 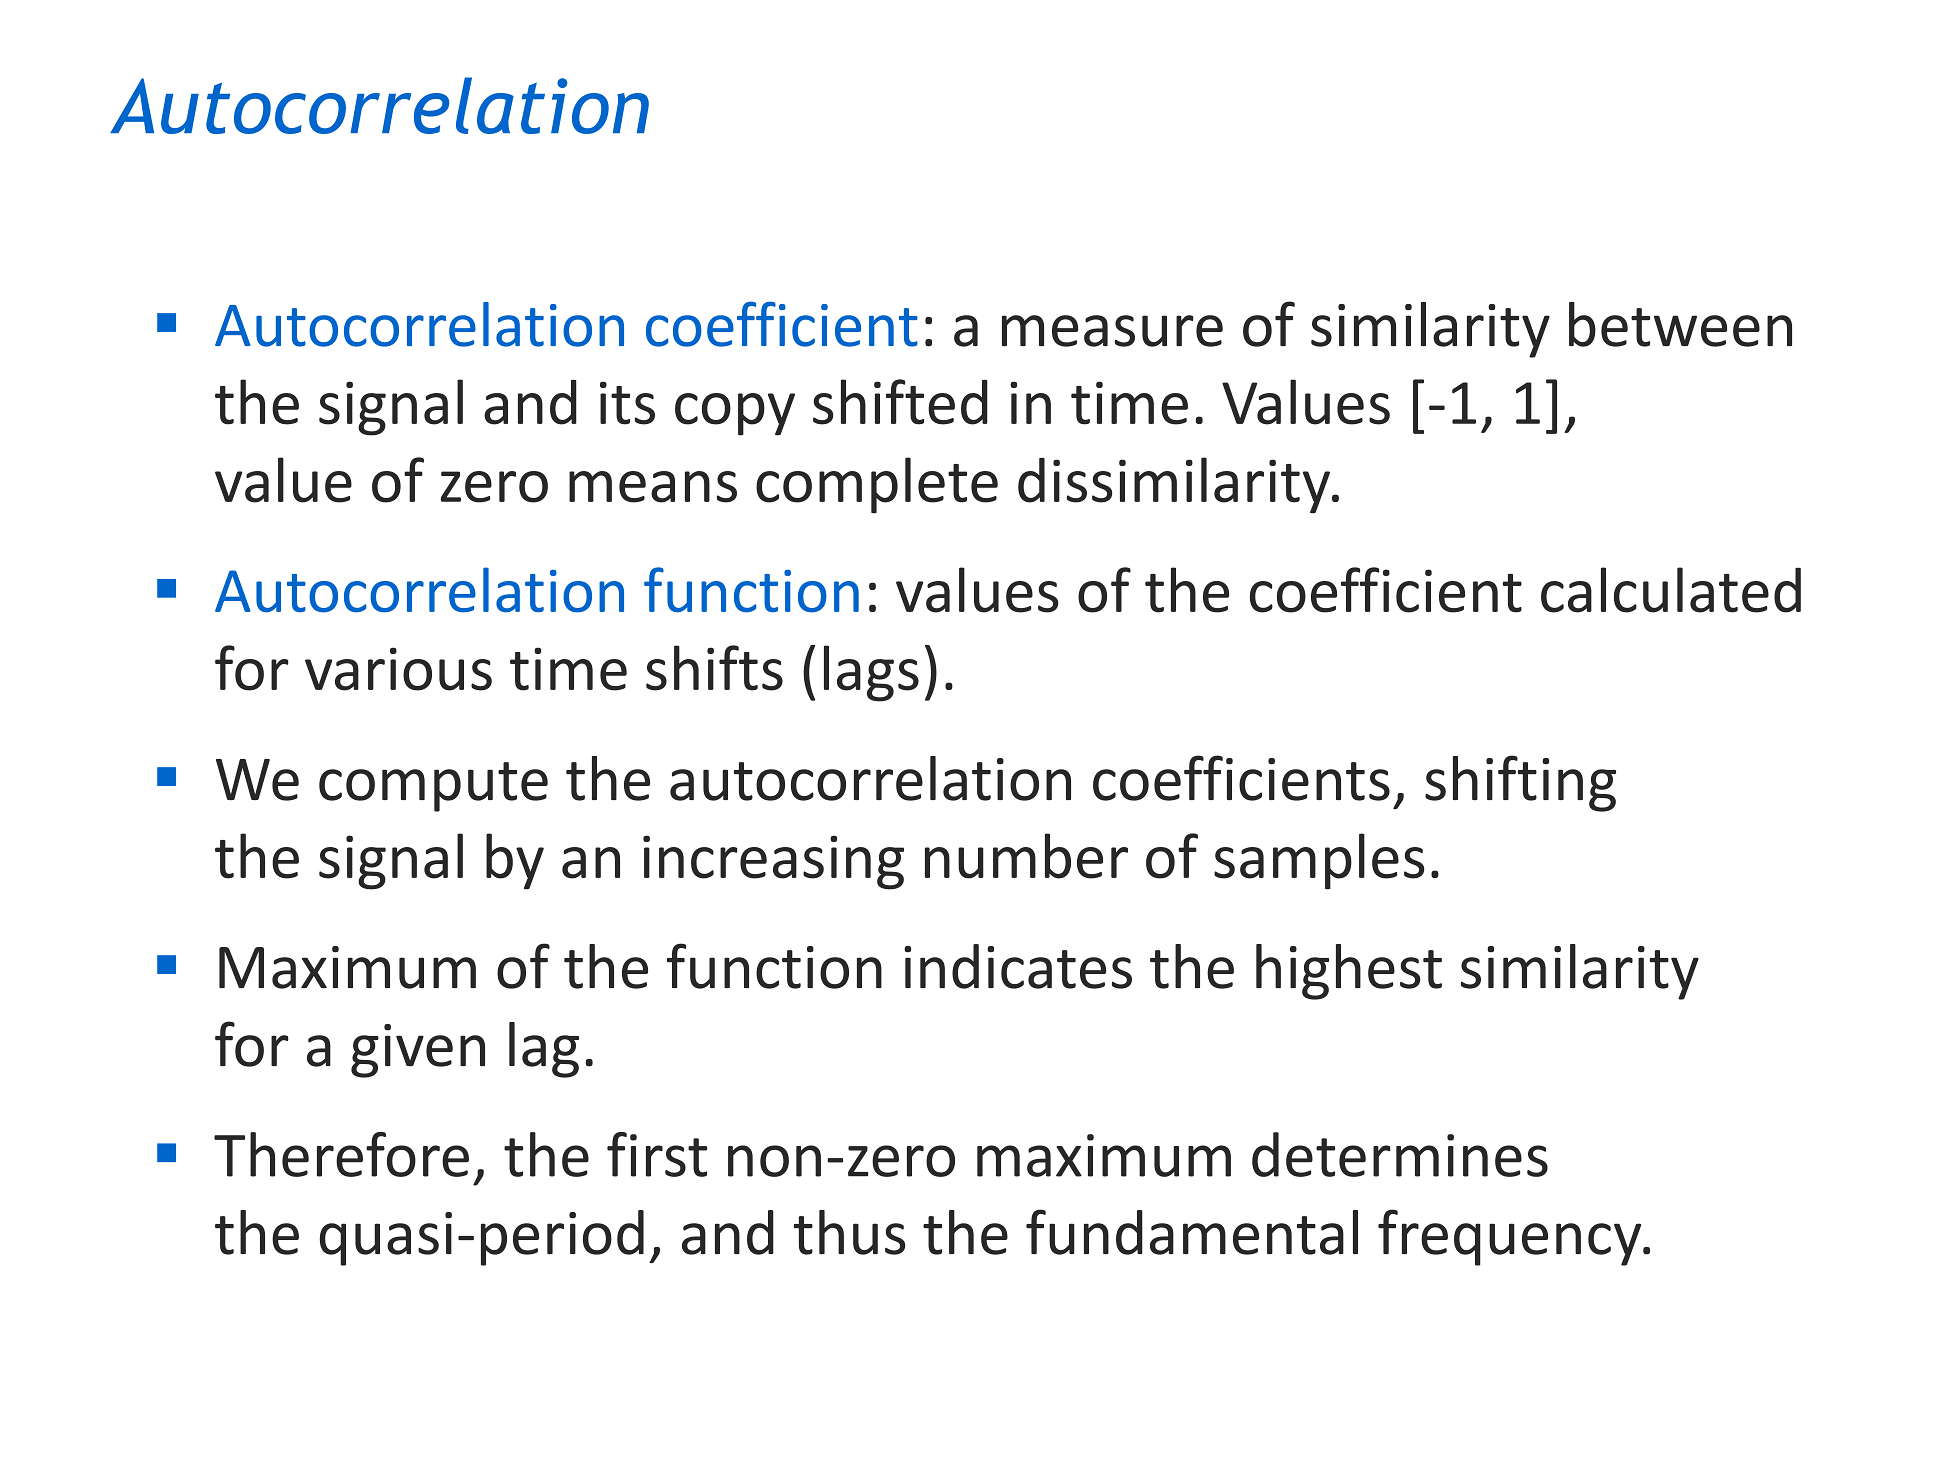 What do you see at coordinates (1026, 856) in the screenshot?
I see `number` at bounding box center [1026, 856].
